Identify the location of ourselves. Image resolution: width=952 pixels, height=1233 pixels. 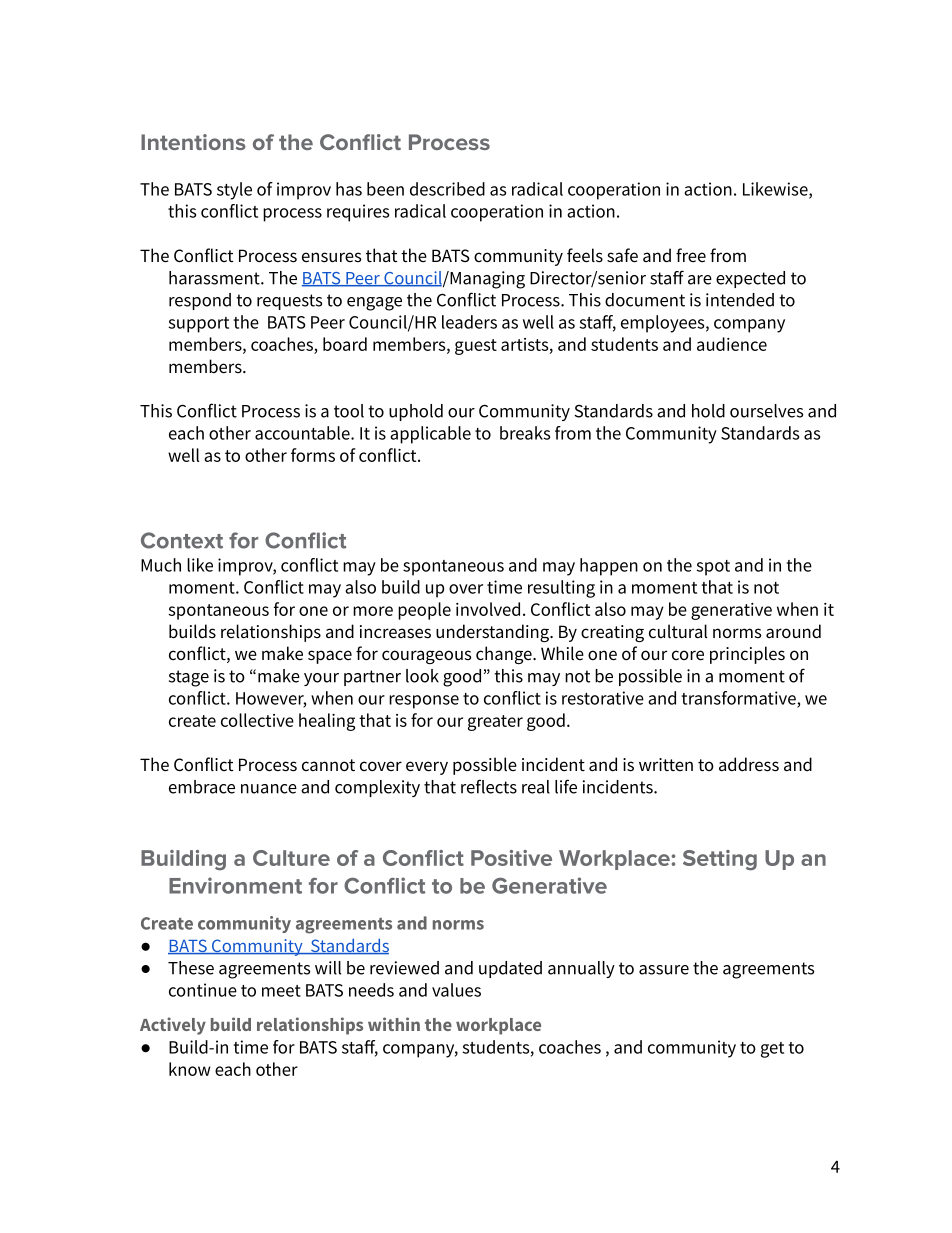
(766, 411).
